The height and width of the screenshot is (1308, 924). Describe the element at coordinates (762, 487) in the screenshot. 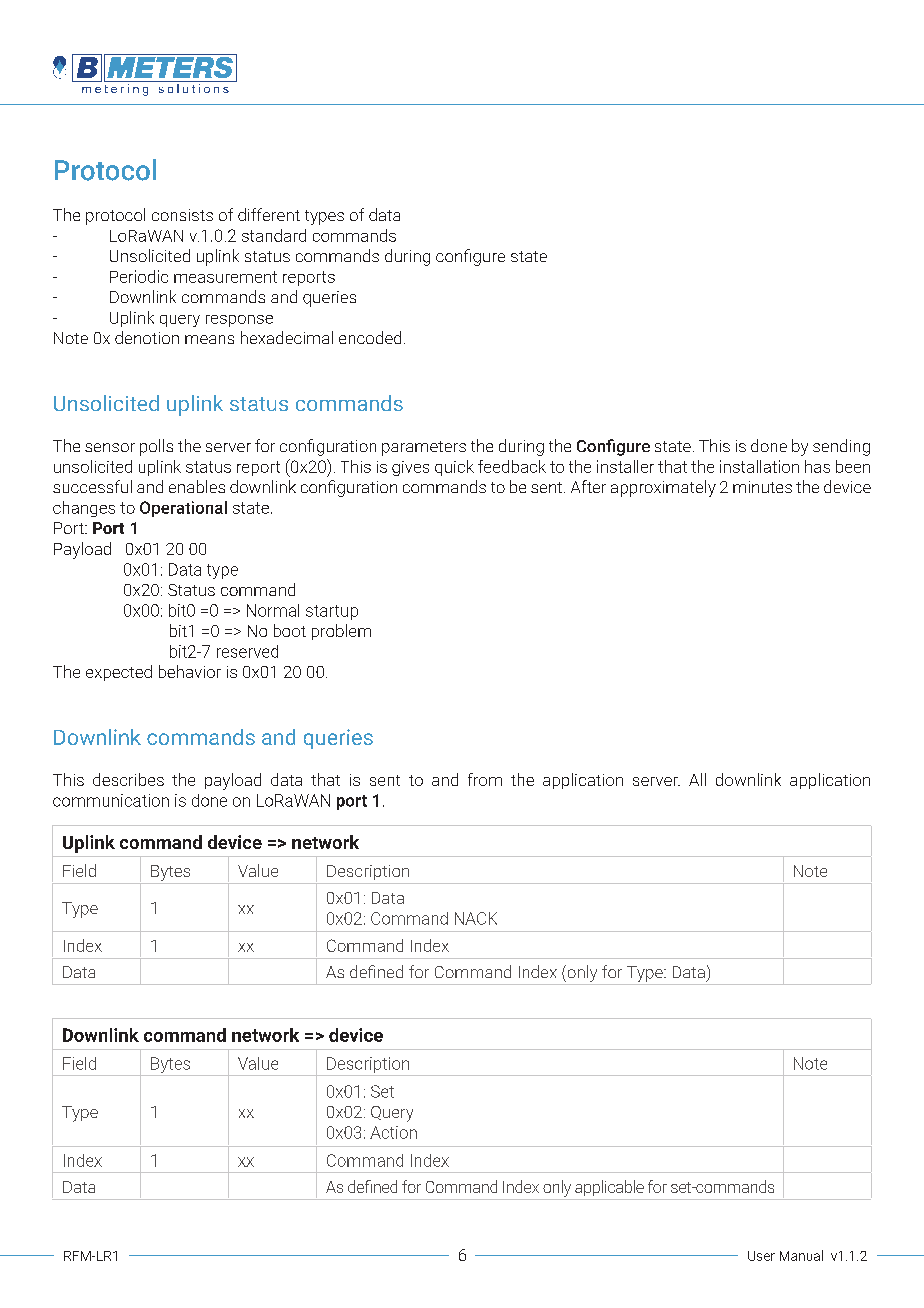

I see `minutes` at that location.
